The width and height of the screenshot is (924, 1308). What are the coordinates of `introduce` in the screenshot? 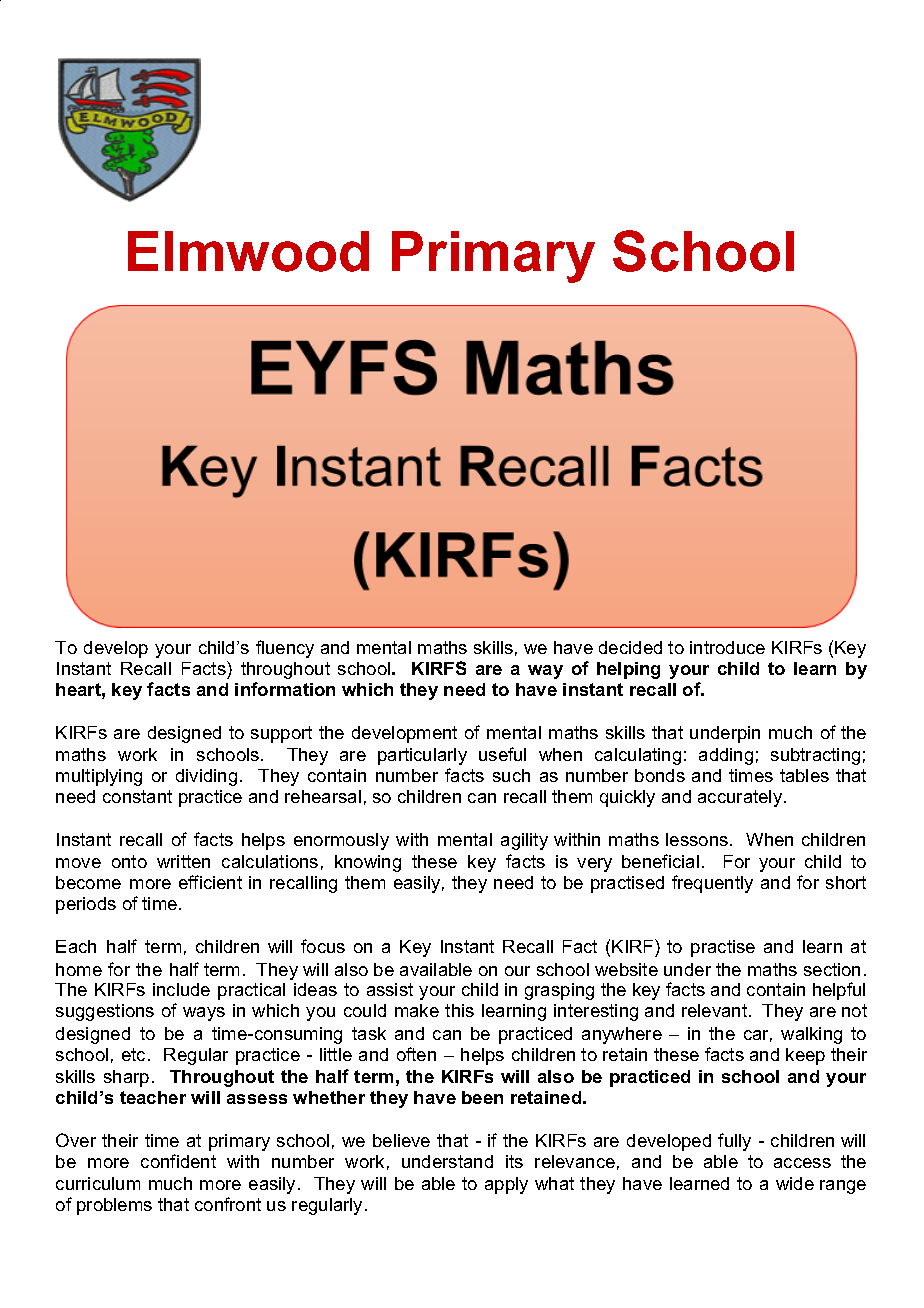 It's located at (727, 647).
